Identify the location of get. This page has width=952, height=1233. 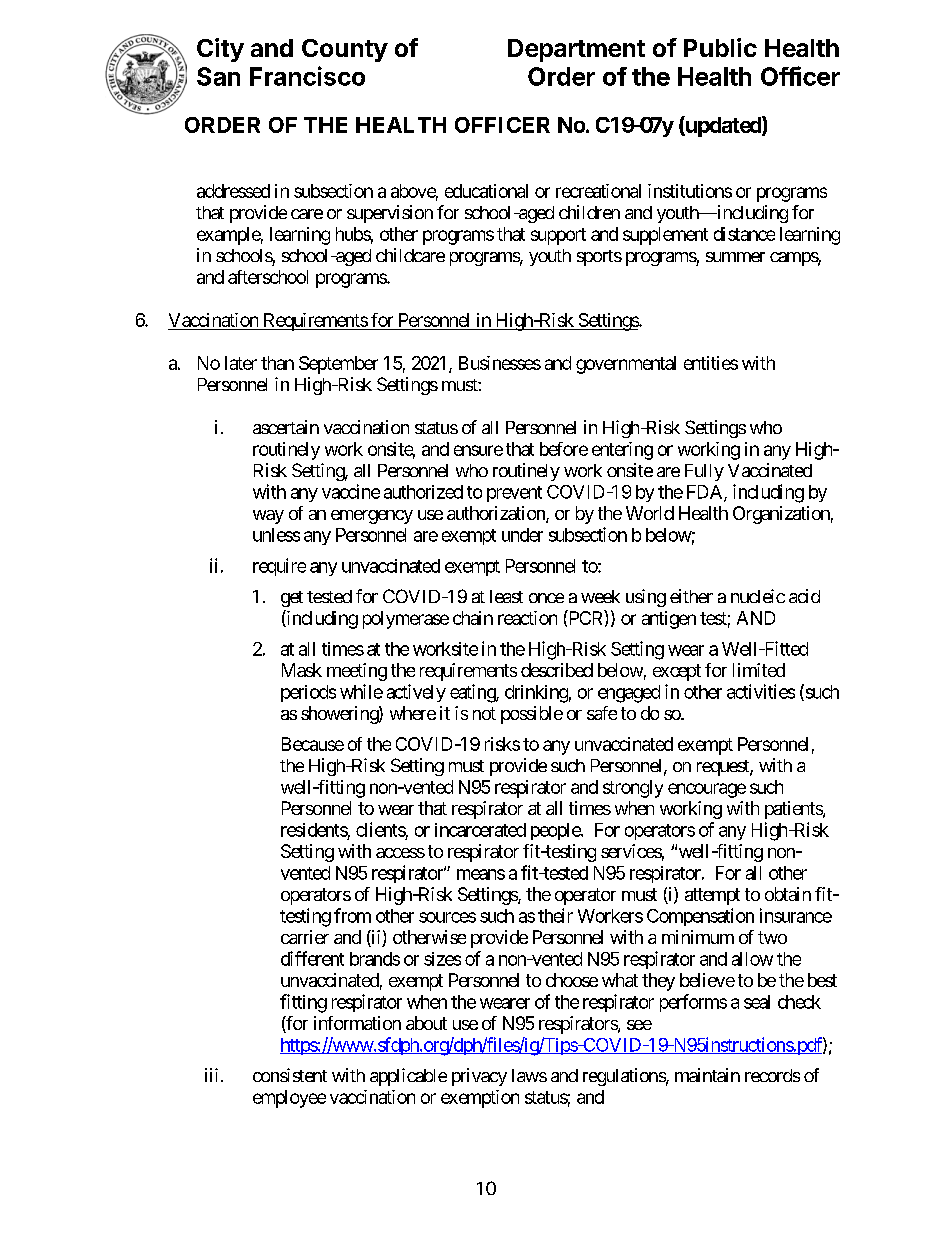
(292, 599).
